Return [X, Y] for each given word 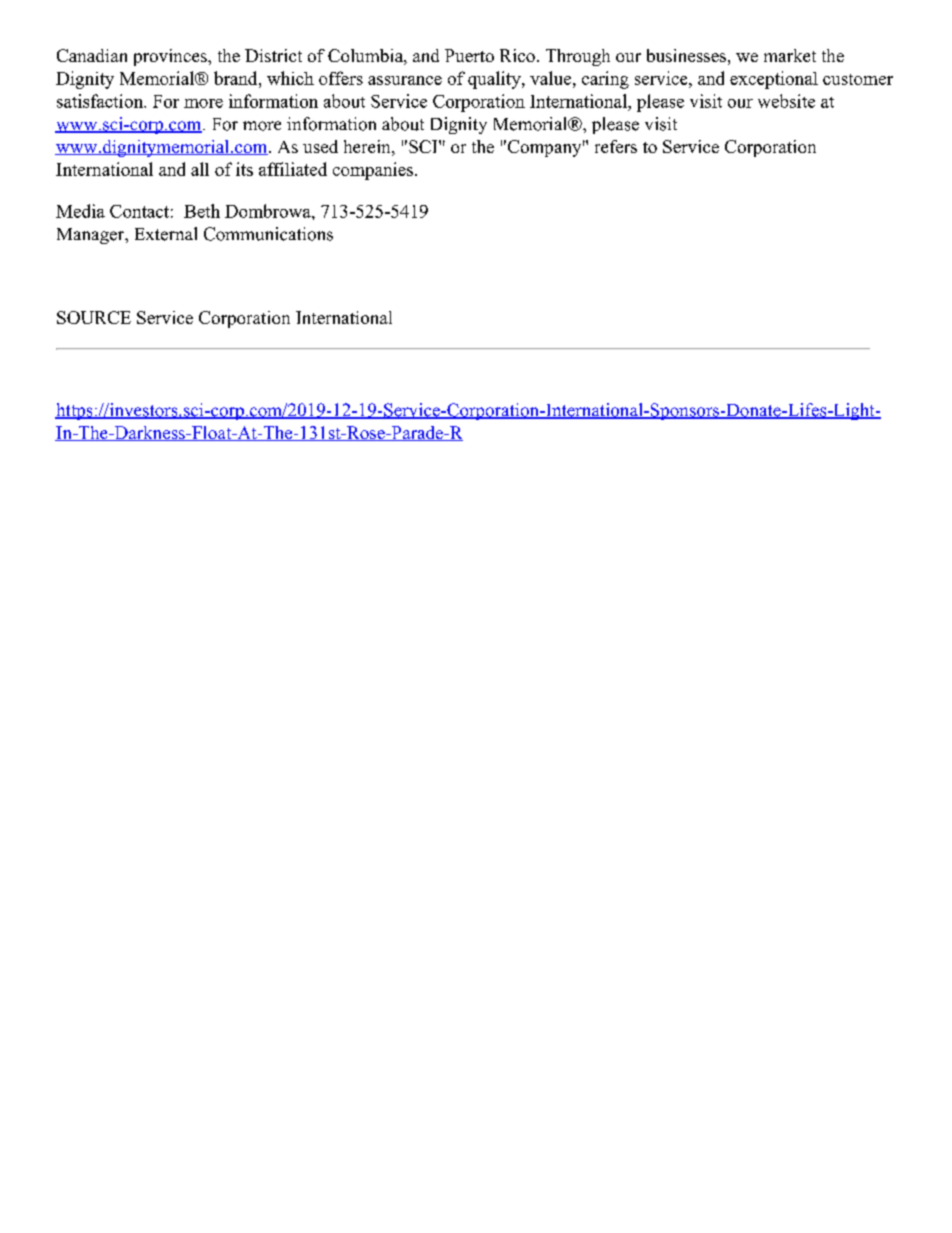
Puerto [469, 55]
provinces [171, 57]
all [200, 169]
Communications [268, 234]
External [166, 234]
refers [616, 146]
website [786, 101]
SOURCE [94, 317]
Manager [92, 236]
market [790, 55]
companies [374, 171]
